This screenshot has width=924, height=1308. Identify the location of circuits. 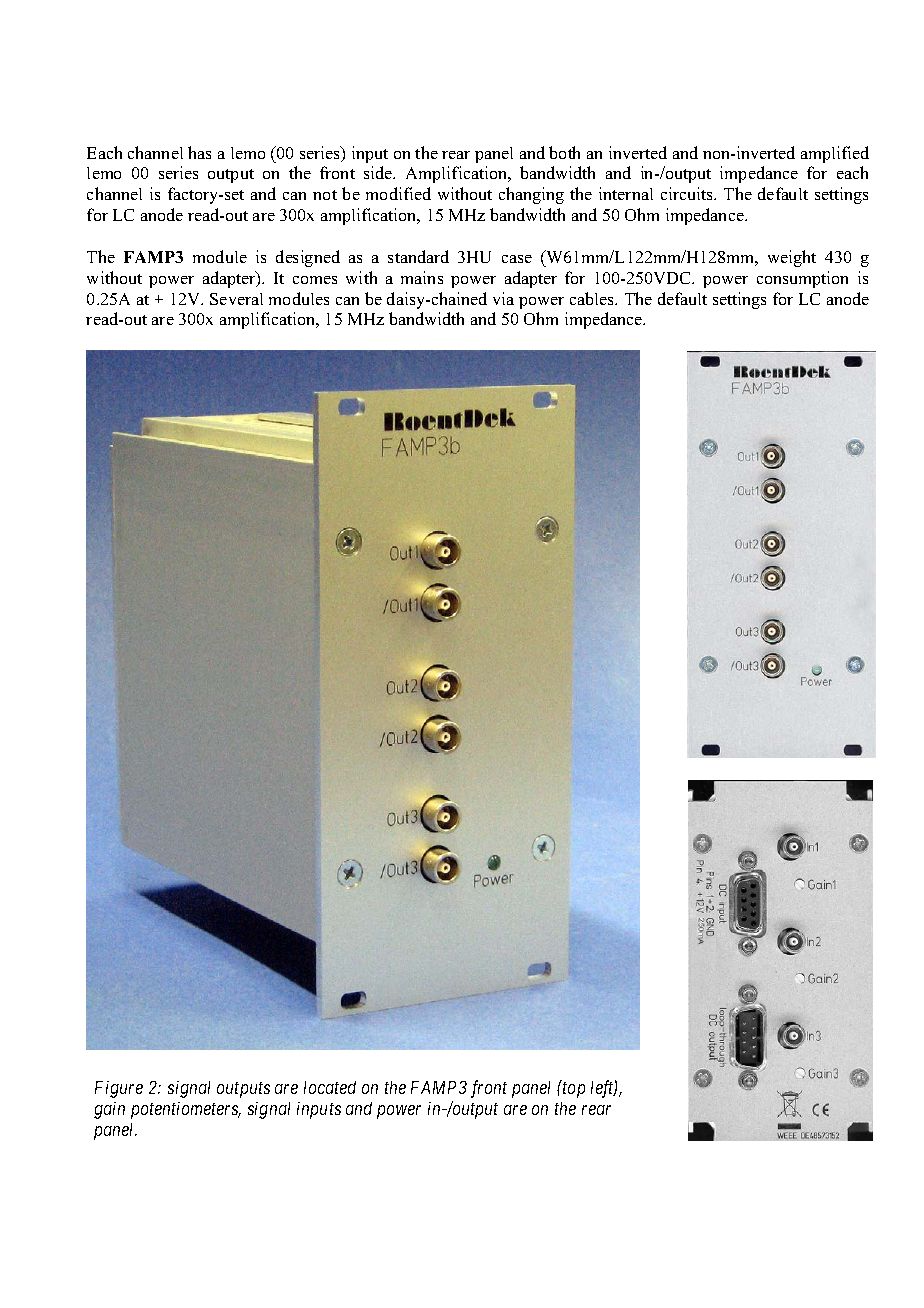
(688, 193).
